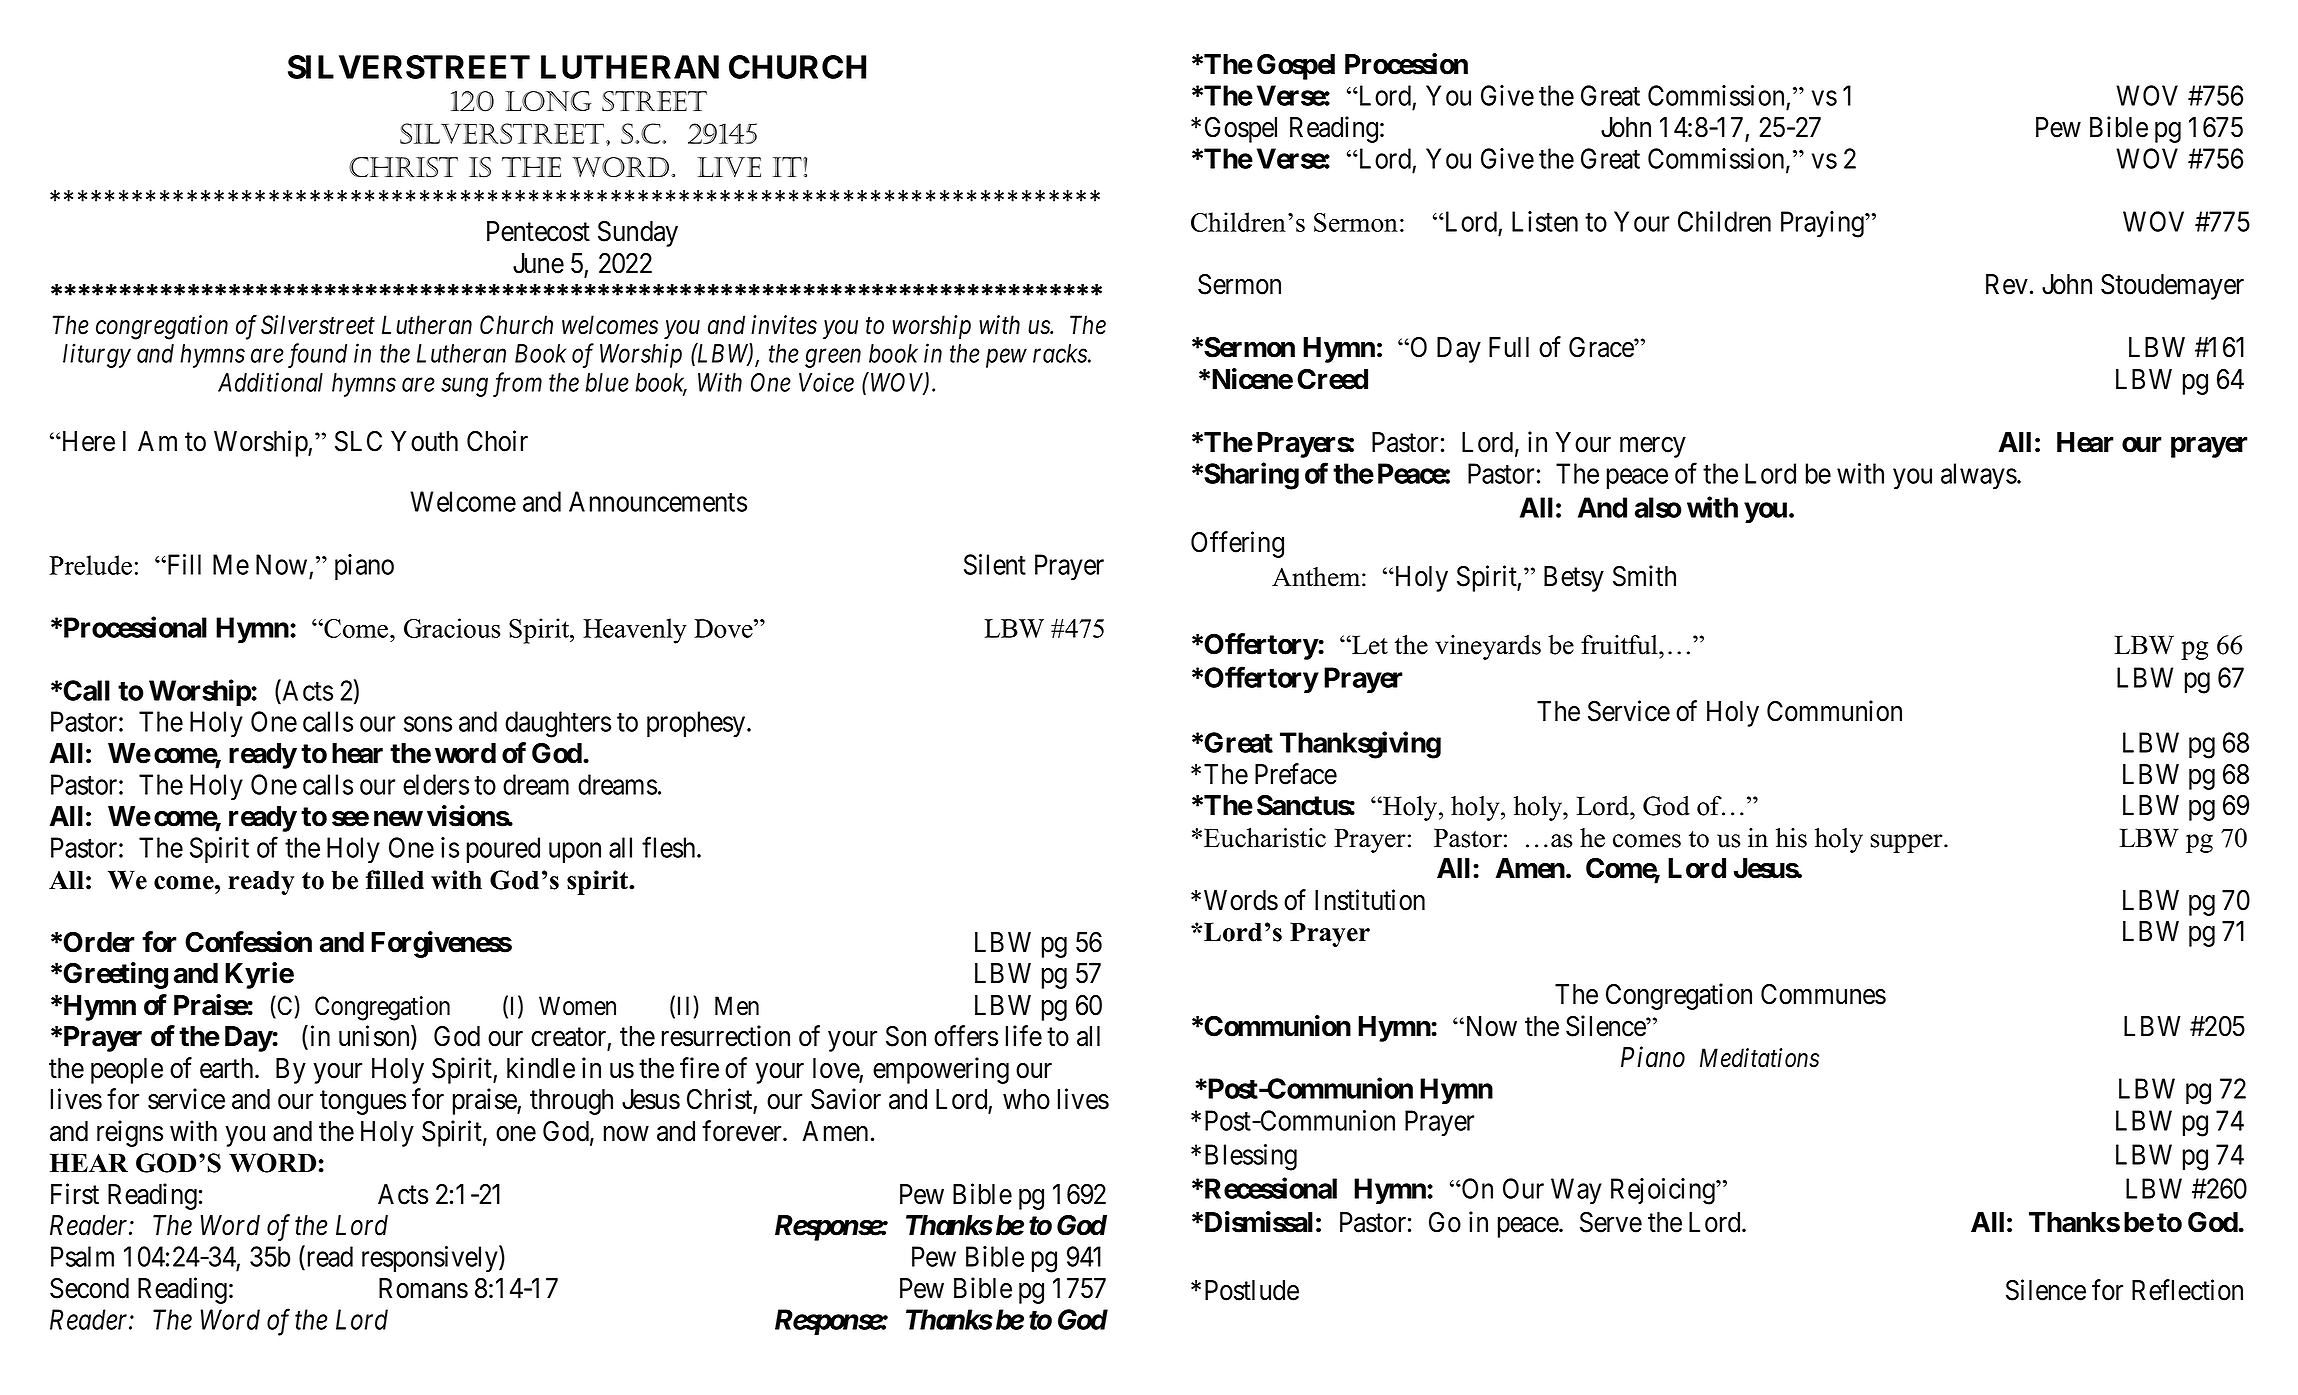 The height and width of the page is (1395, 2298). What do you see at coordinates (1620, 645) in the page?
I see `fruitful` at bounding box center [1620, 645].
